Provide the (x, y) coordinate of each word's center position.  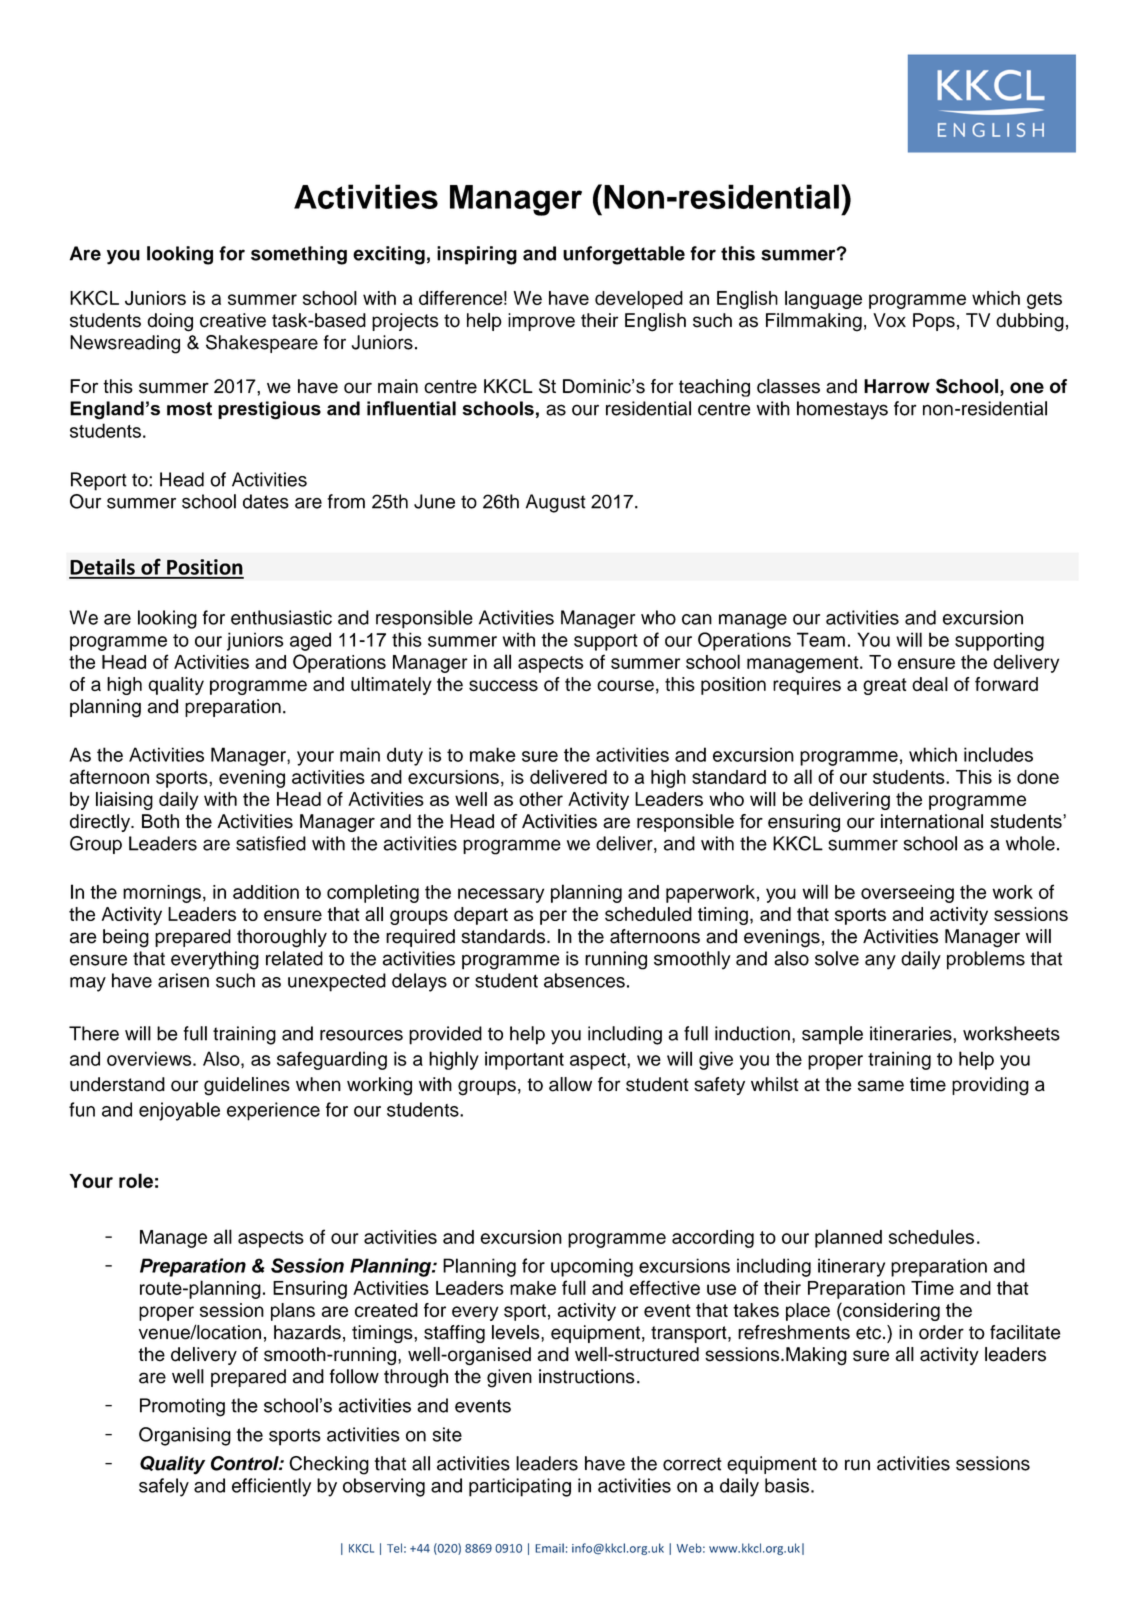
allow (570, 1084)
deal (930, 684)
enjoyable (179, 1111)
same (881, 1086)
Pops (934, 322)
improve (541, 322)
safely (164, 1487)
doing (170, 322)
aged (310, 641)
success (503, 686)
